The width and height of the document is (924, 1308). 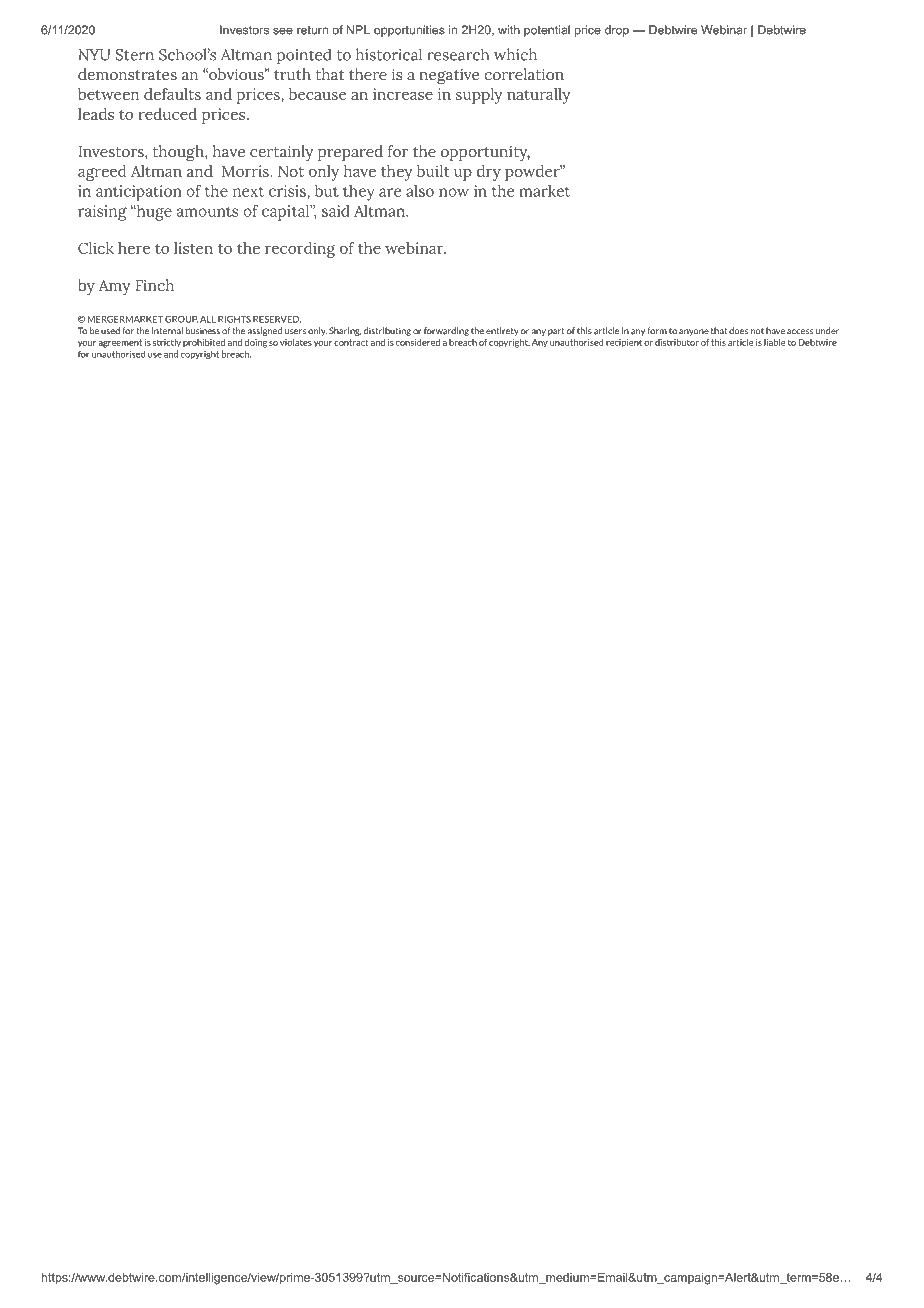 I want to click on opportunities, so click(x=409, y=31).
